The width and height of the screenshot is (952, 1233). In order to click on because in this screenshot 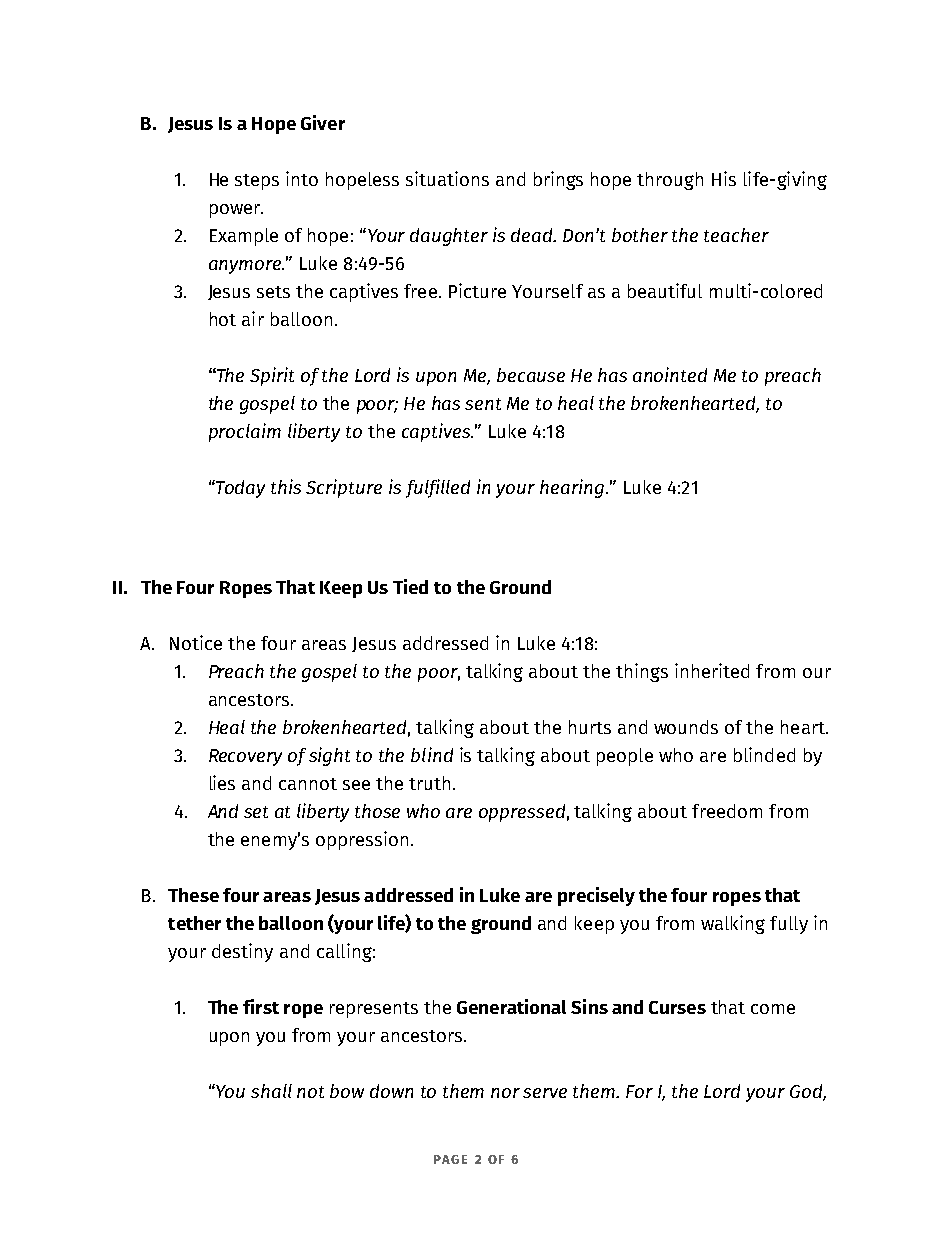, I will do `click(531, 375)`.
